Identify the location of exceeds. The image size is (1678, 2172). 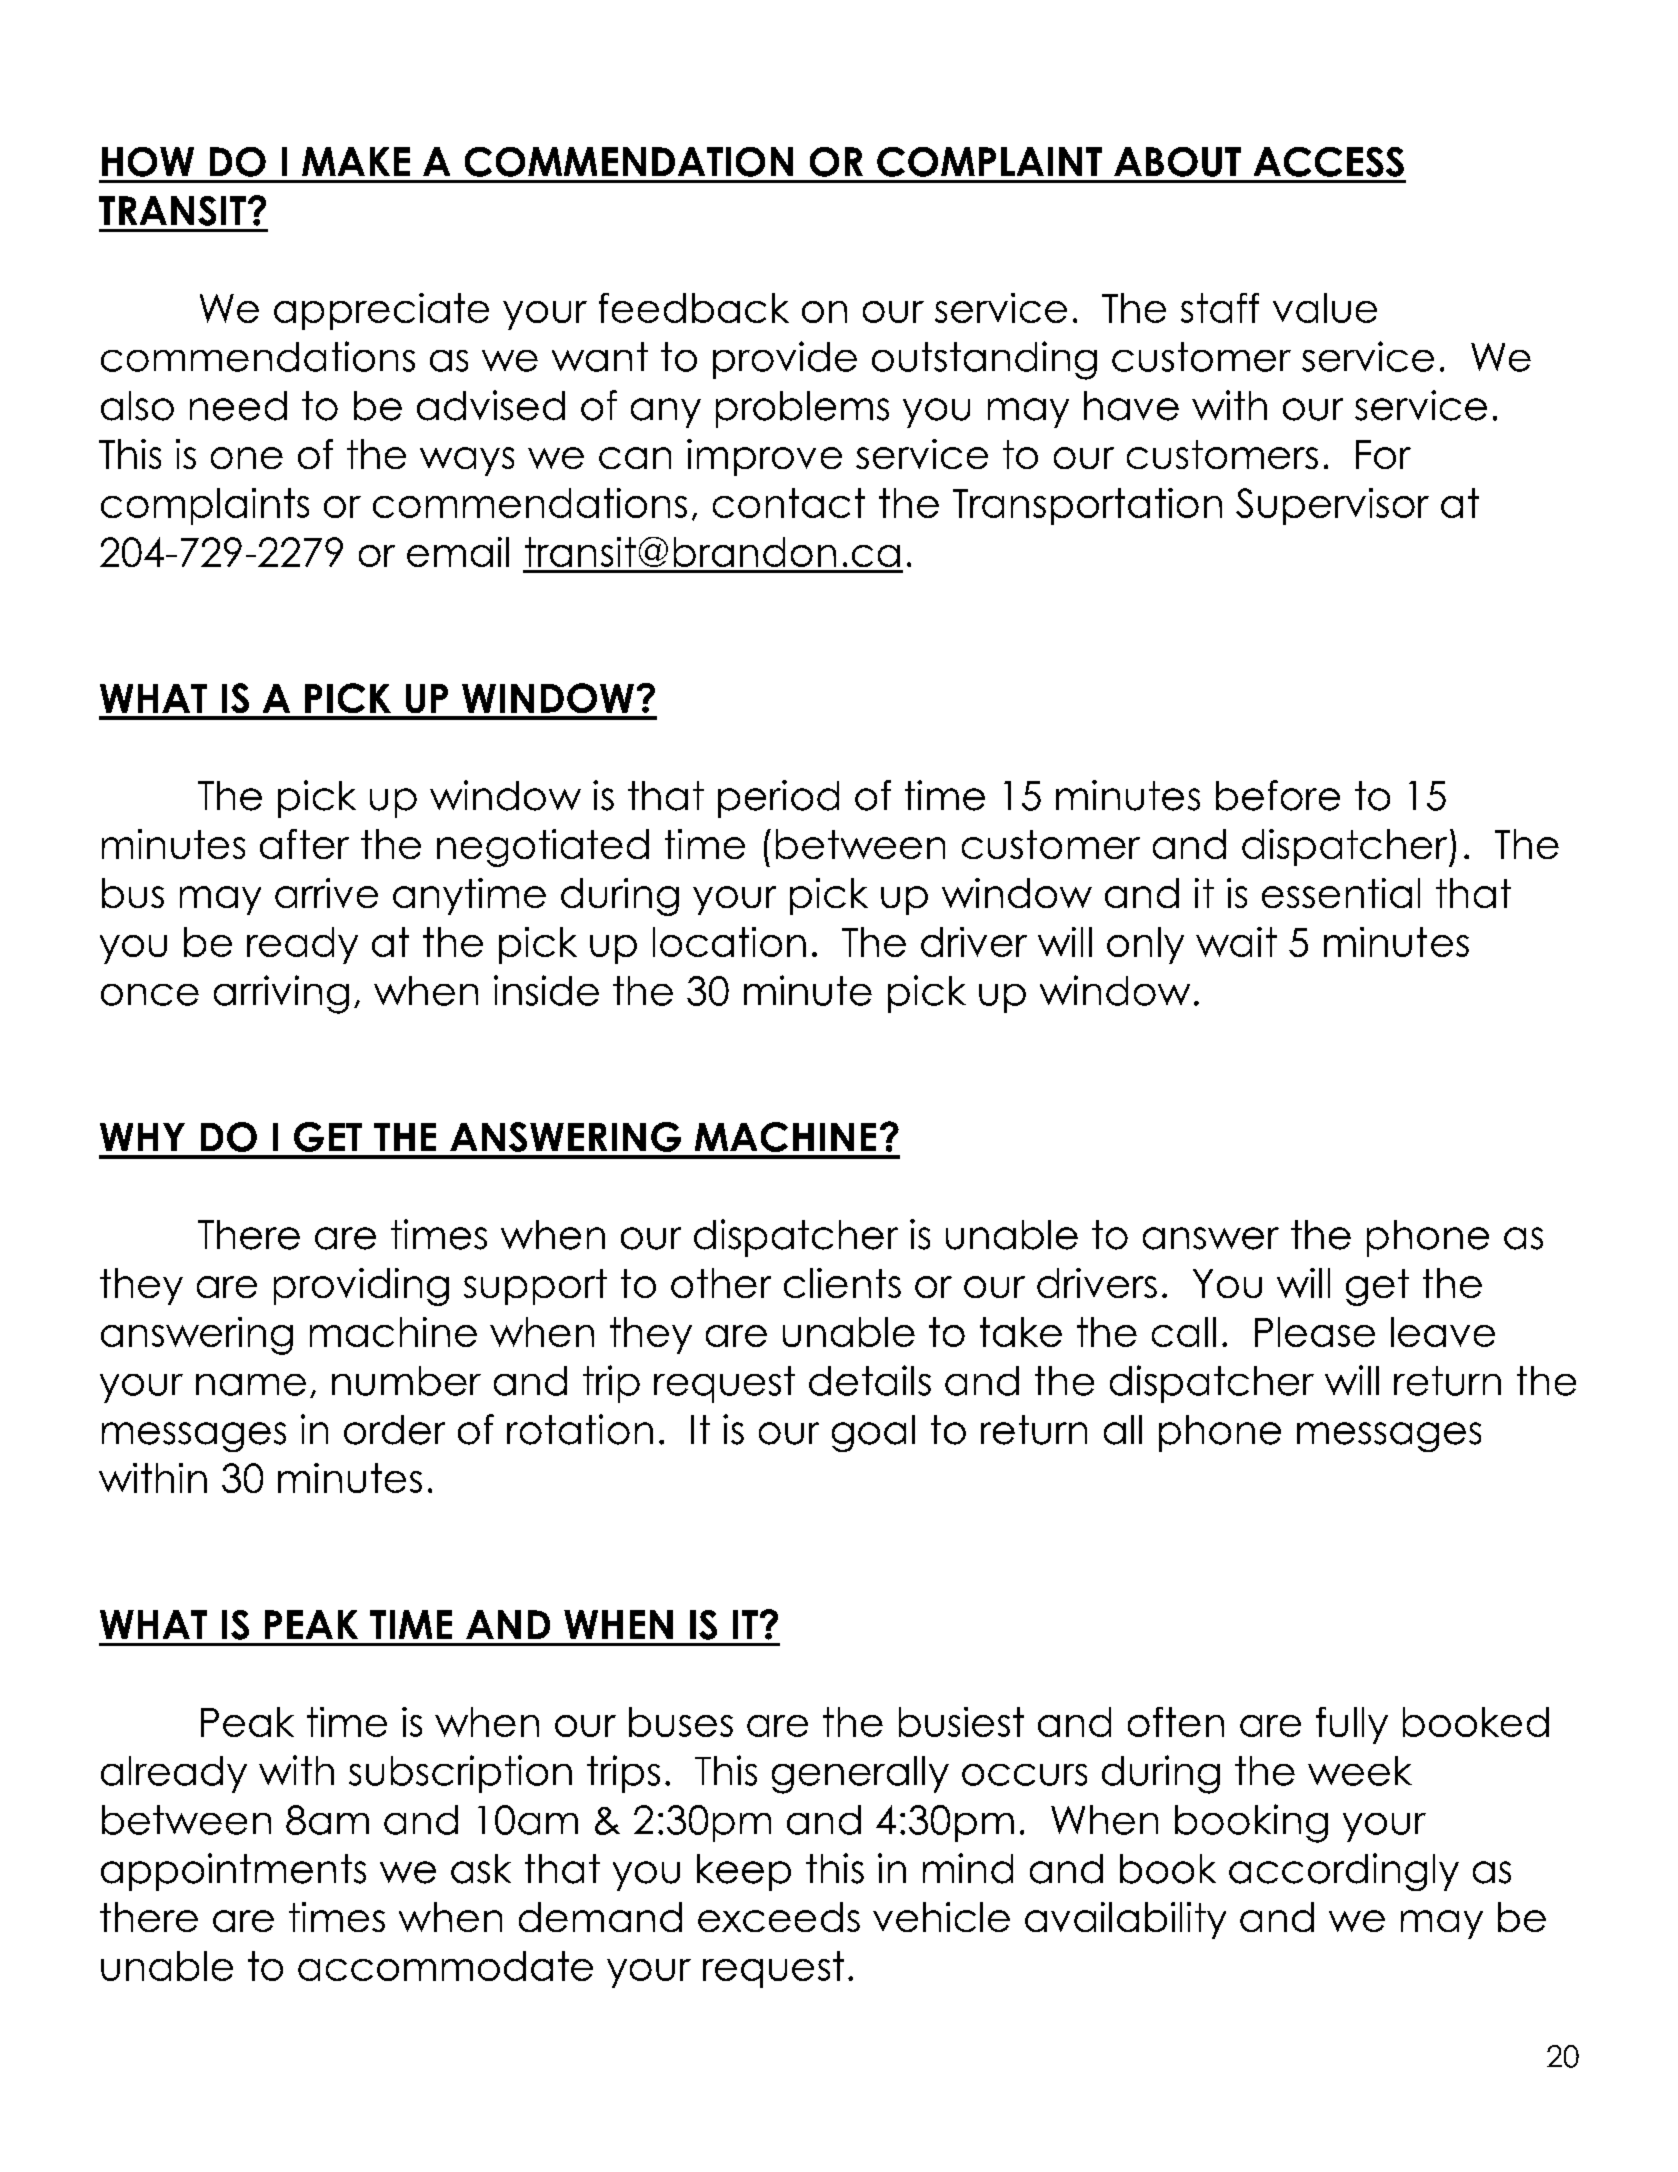
(779, 1917).
